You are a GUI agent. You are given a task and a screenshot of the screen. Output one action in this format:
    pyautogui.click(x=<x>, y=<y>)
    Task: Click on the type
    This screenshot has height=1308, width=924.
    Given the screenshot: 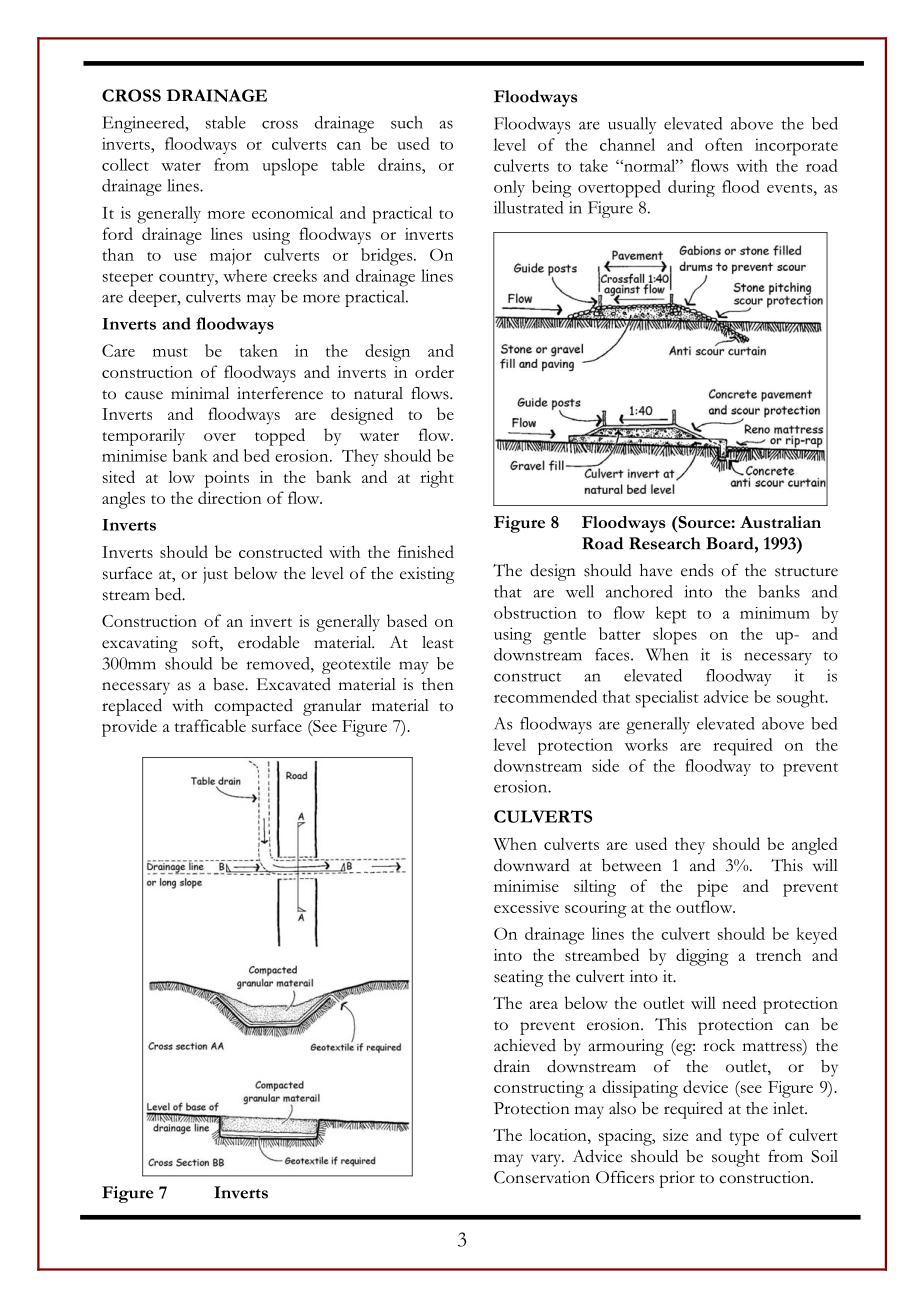 What is the action you would take?
    pyautogui.click(x=744, y=1139)
